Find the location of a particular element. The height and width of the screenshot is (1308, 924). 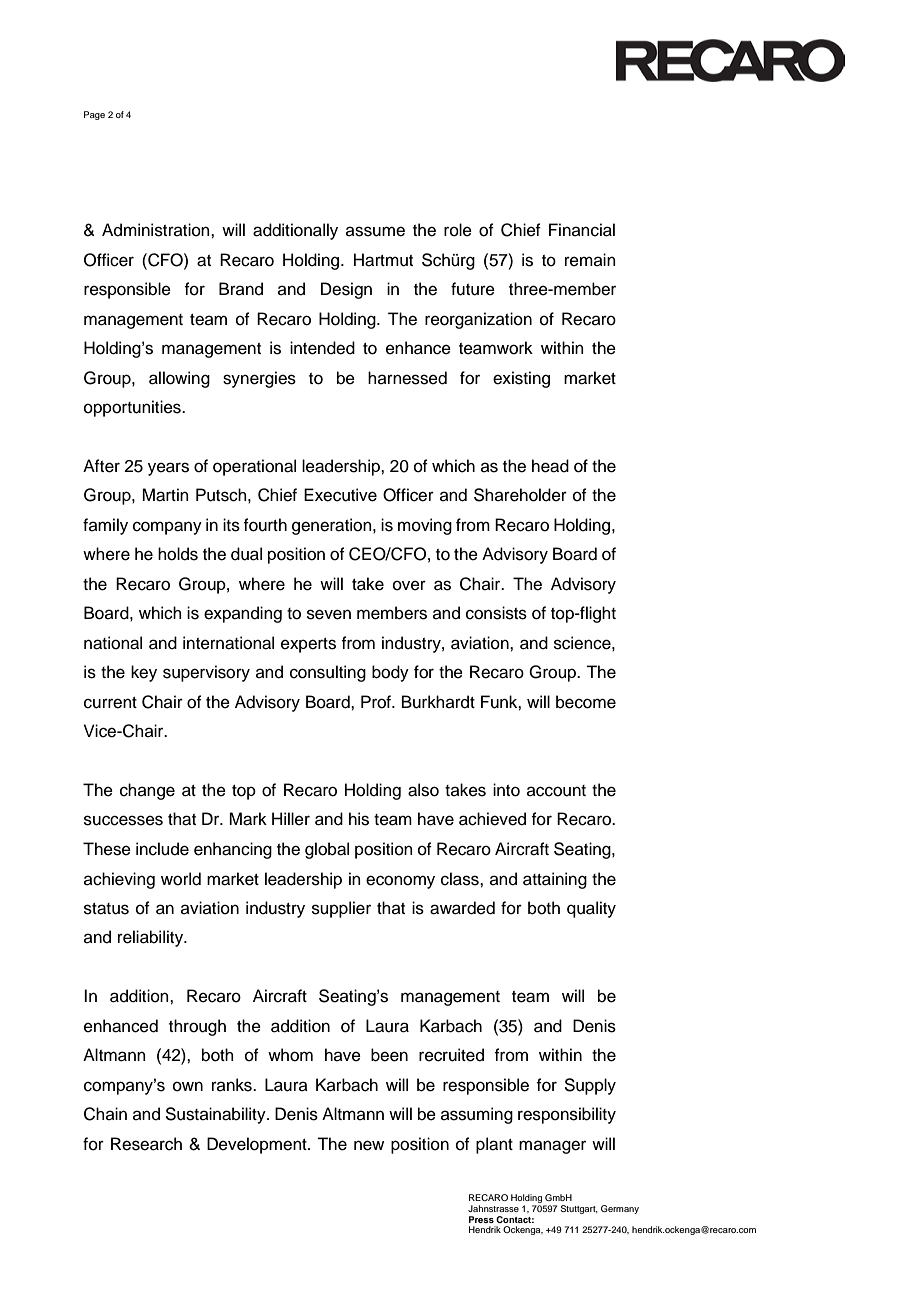

Financial is located at coordinates (582, 230).
